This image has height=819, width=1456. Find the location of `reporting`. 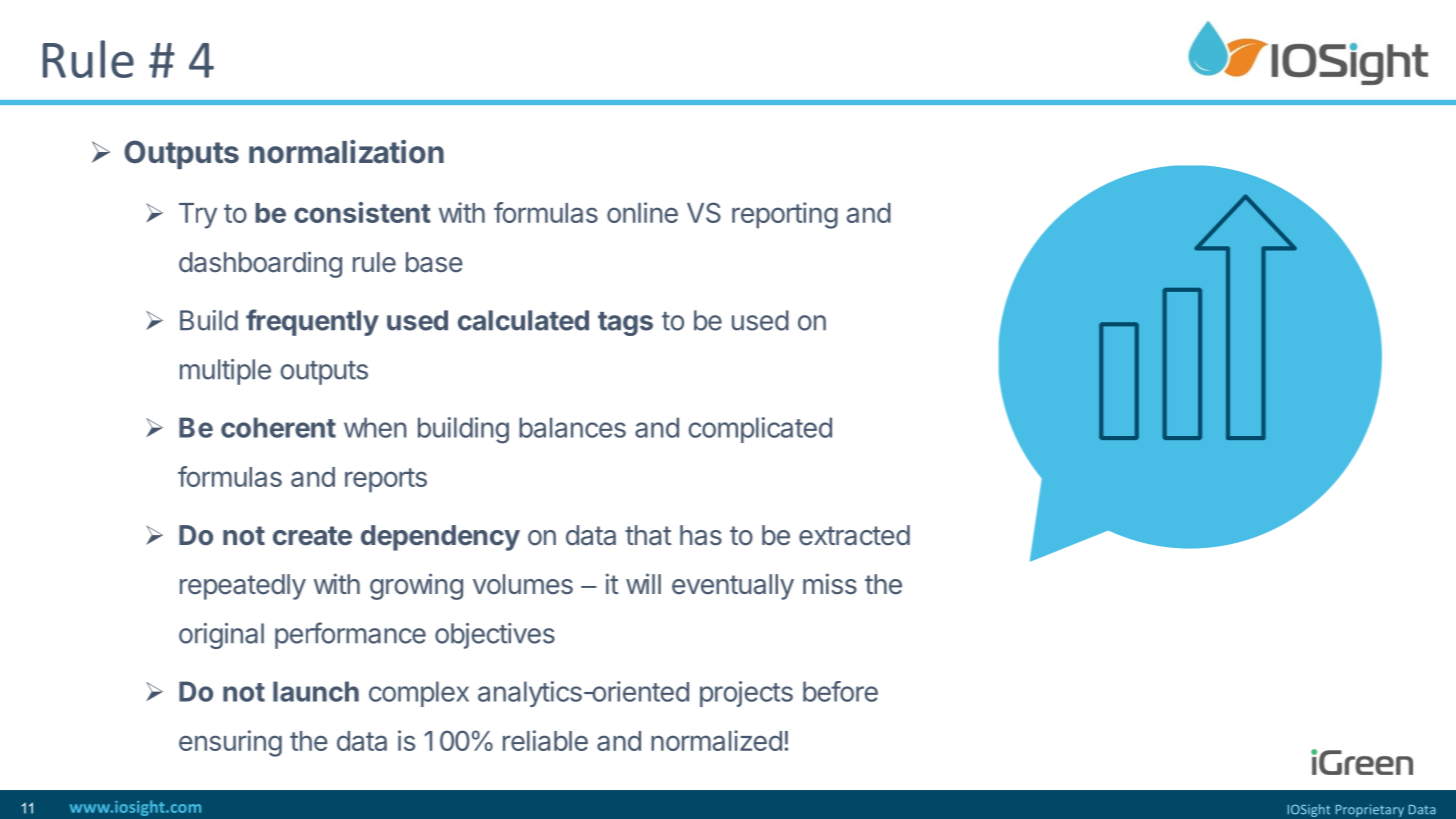

reporting is located at coordinates (785, 215).
